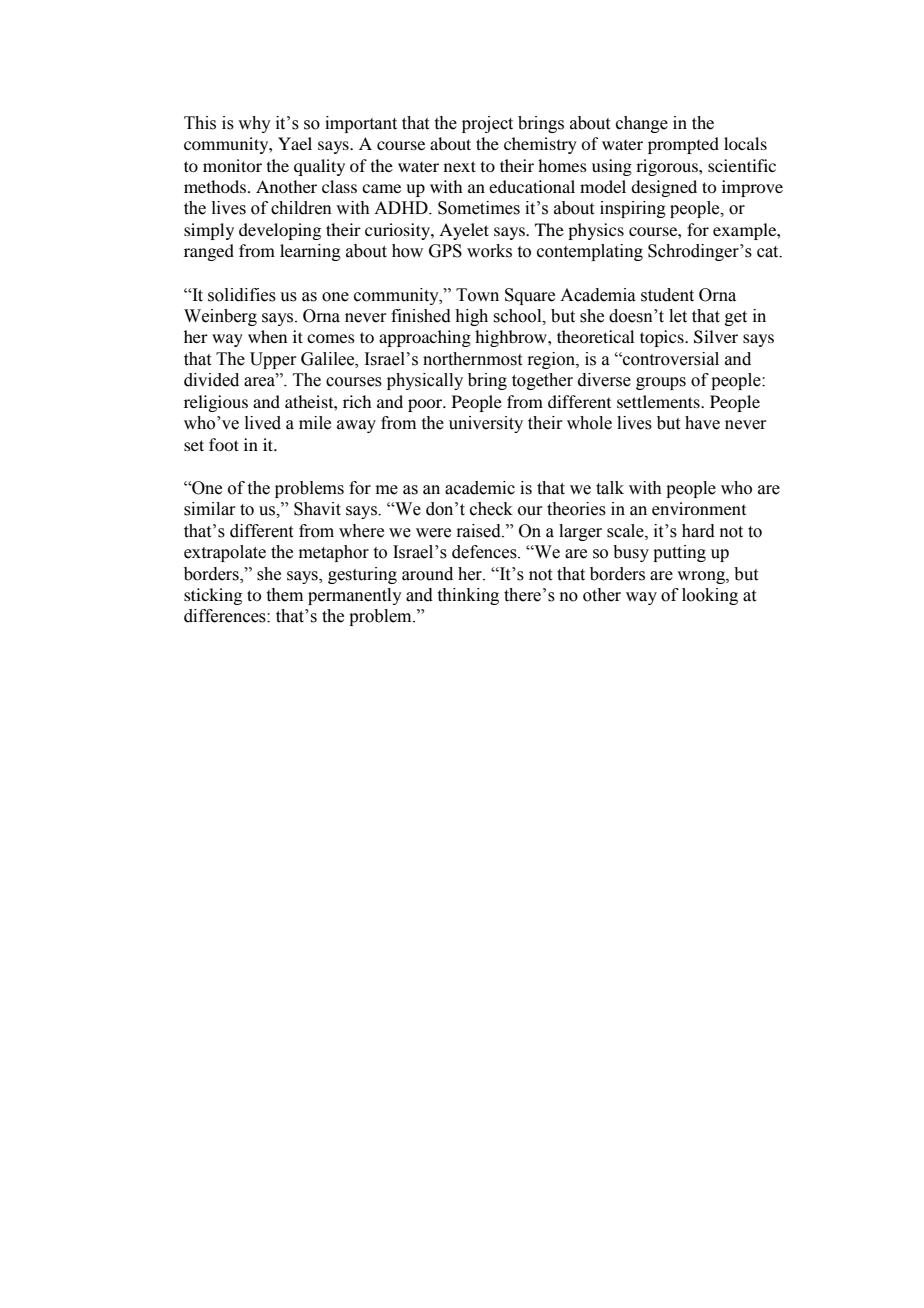 The width and height of the page is (924, 1308). What do you see at coordinates (683, 145) in the page?
I see `prompted` at bounding box center [683, 145].
